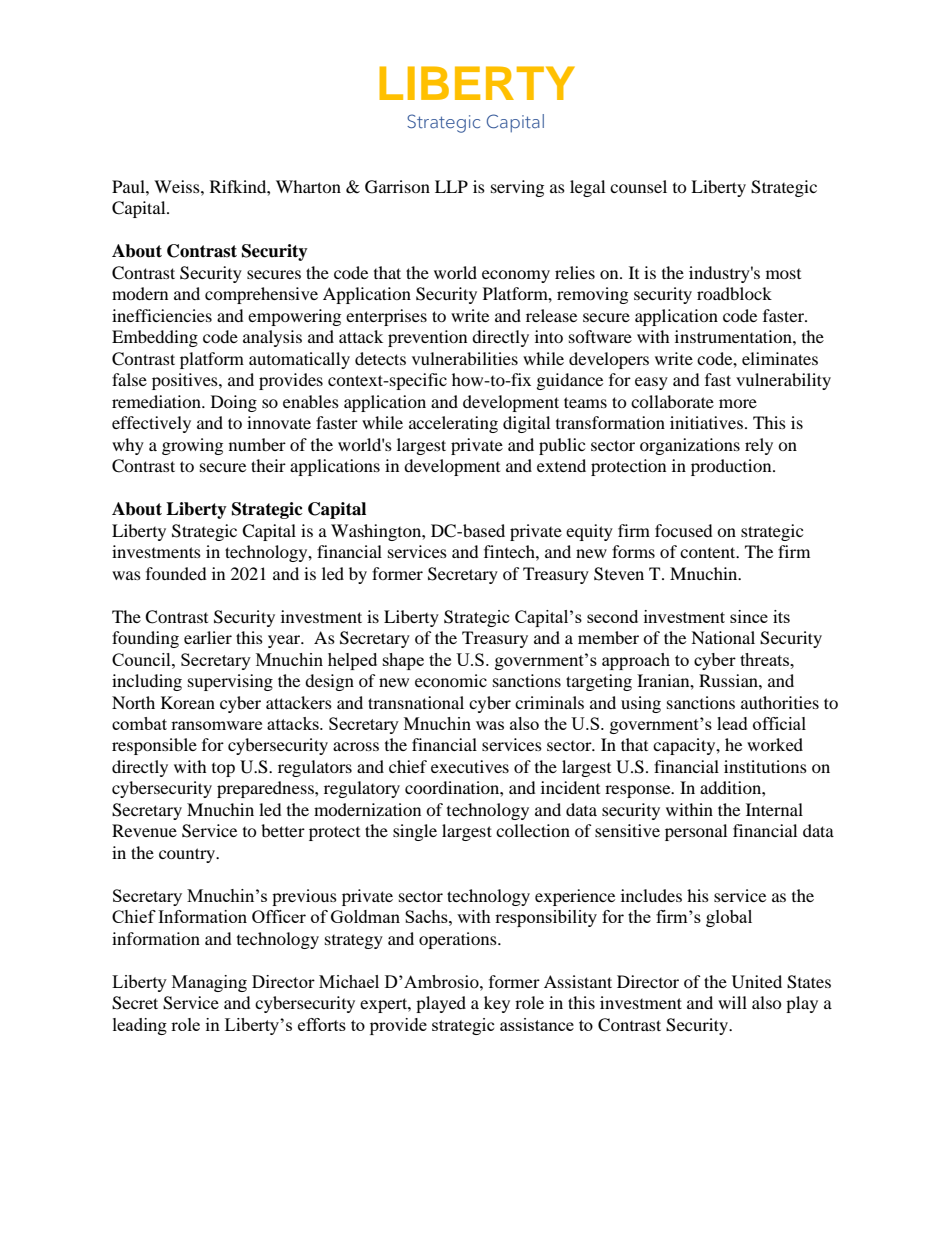 This document has width=952, height=1233. Describe the element at coordinates (638, 186) in the document. I see `counsel` at that location.
